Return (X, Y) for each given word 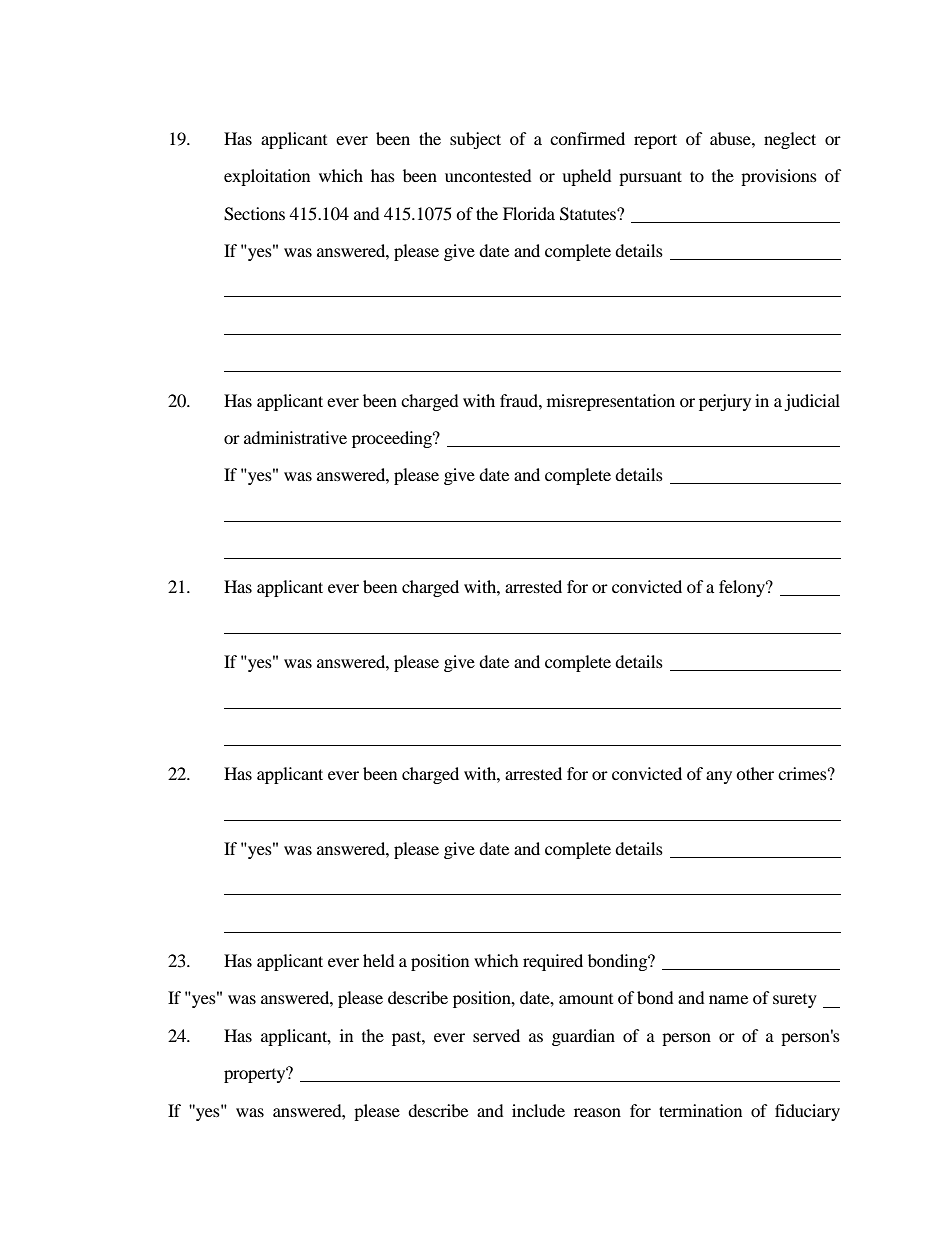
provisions (779, 177)
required (553, 962)
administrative (295, 437)
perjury (725, 402)
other (755, 773)
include (538, 1110)
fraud (520, 400)
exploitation (267, 177)
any (719, 777)
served (496, 1035)
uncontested (488, 175)
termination (700, 1110)
